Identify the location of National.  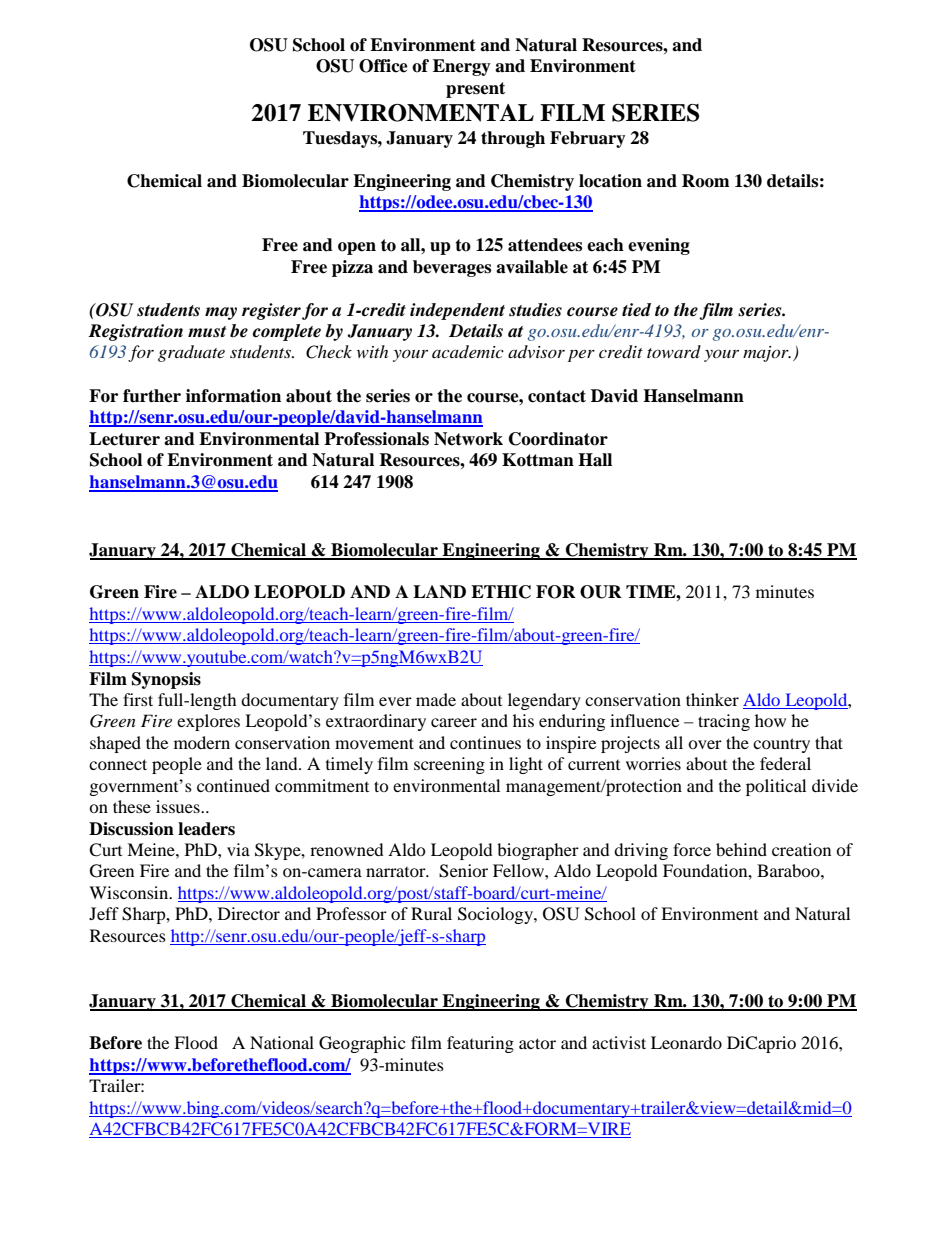
(282, 1042).
